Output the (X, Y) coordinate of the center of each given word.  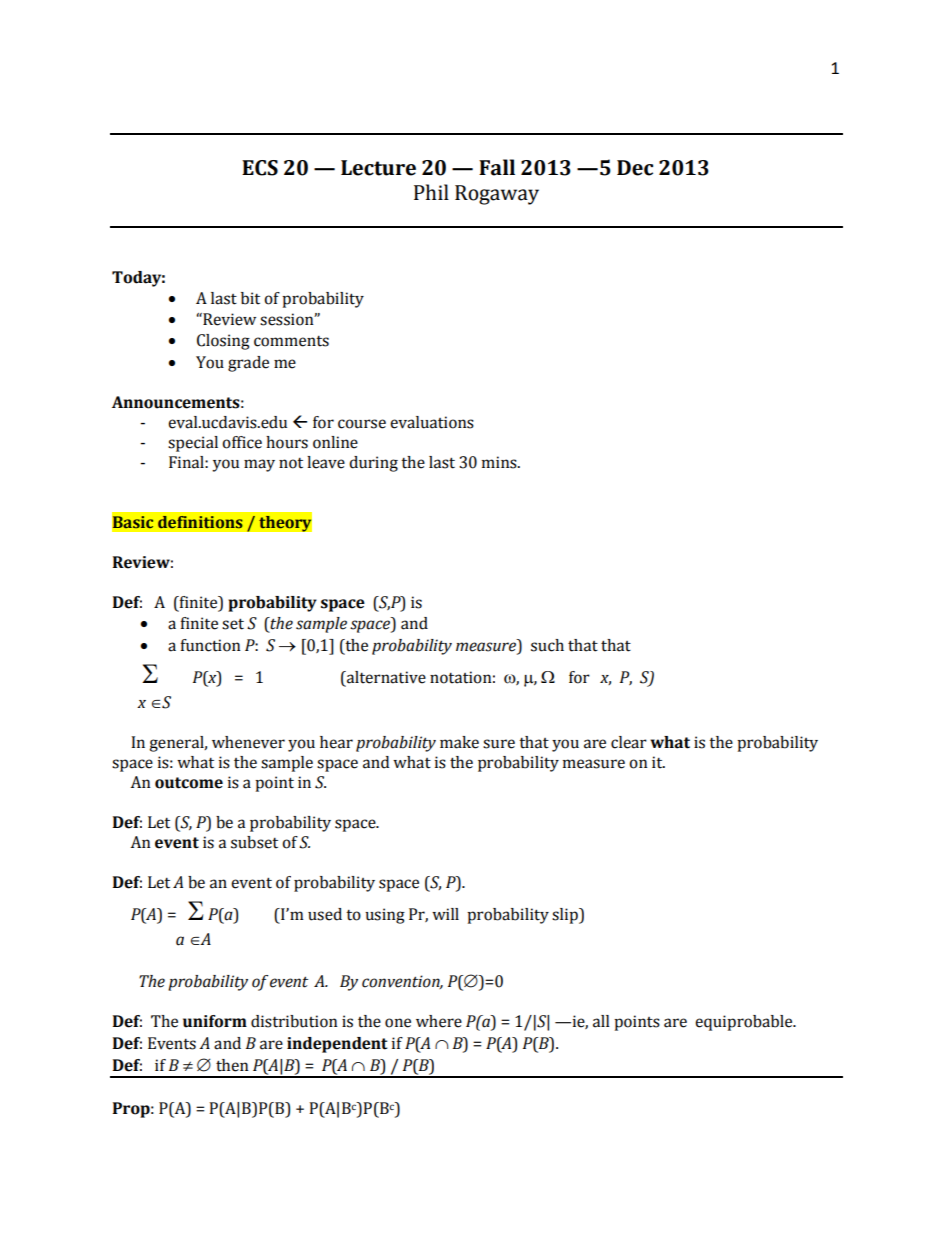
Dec (635, 168)
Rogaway (497, 195)
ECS (260, 168)
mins (500, 462)
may (259, 465)
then (232, 1065)
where (439, 1021)
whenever (248, 742)
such (547, 645)
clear (629, 742)
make (459, 742)
